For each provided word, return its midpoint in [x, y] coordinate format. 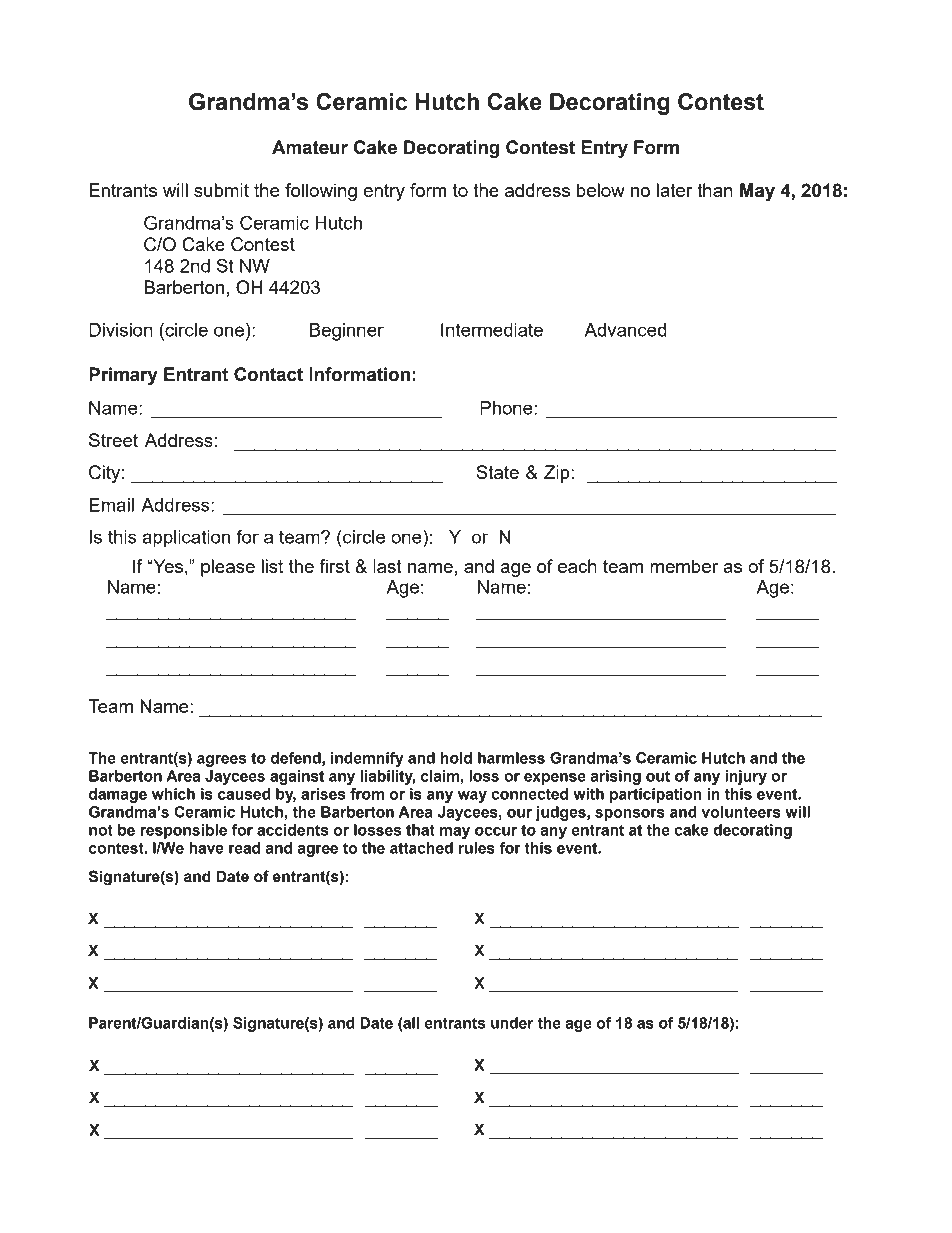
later [674, 190]
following [321, 192]
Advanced [625, 330]
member [684, 566]
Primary [123, 376]
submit [221, 190]
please [228, 568]
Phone [506, 408]
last [387, 566]
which [173, 794]
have [206, 848]
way [472, 797]
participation [655, 795]
